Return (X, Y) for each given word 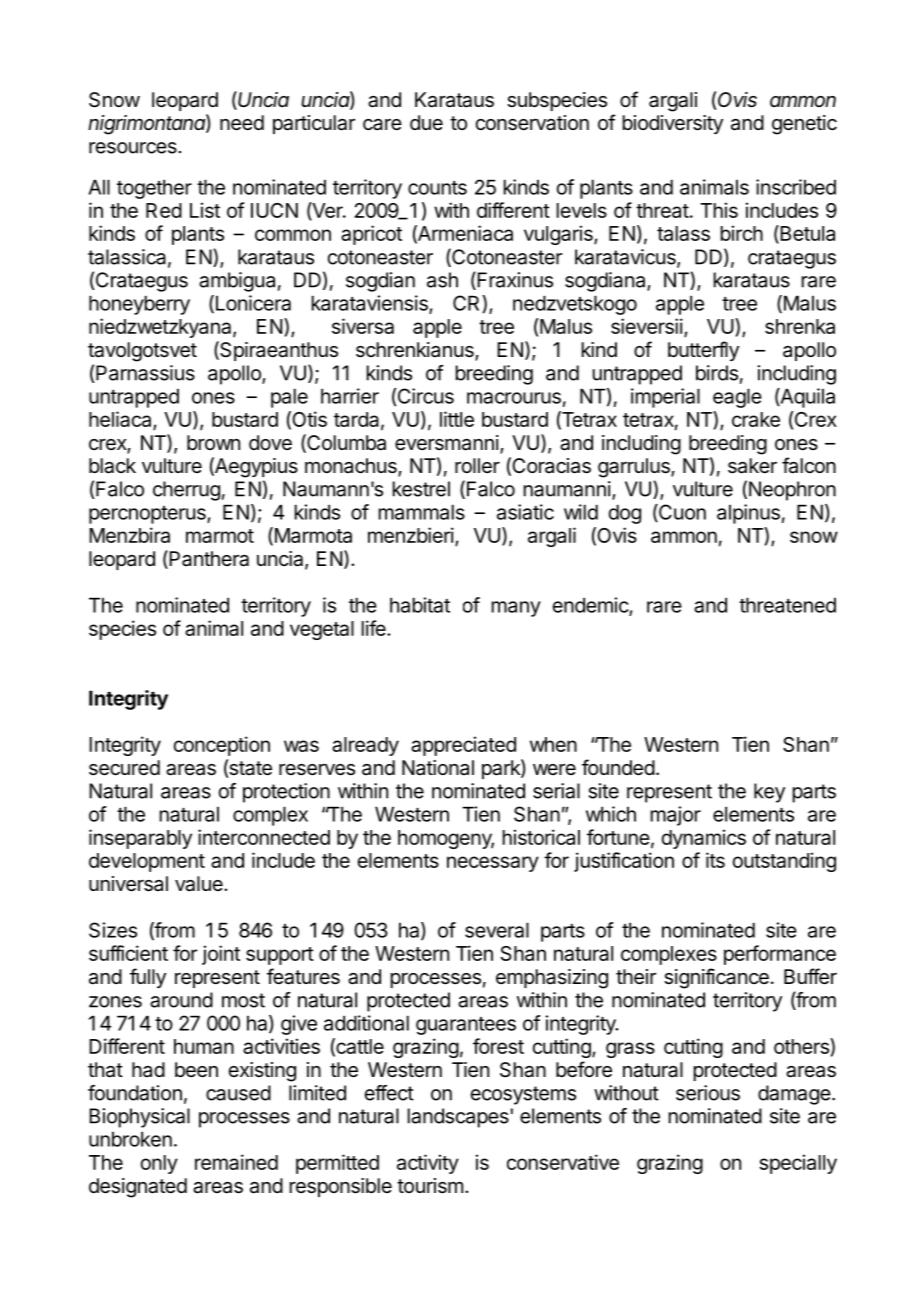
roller (477, 466)
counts (437, 188)
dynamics (704, 839)
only (159, 1164)
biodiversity (673, 124)
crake (756, 419)
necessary (493, 864)
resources (134, 148)
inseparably (140, 839)
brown (213, 442)
